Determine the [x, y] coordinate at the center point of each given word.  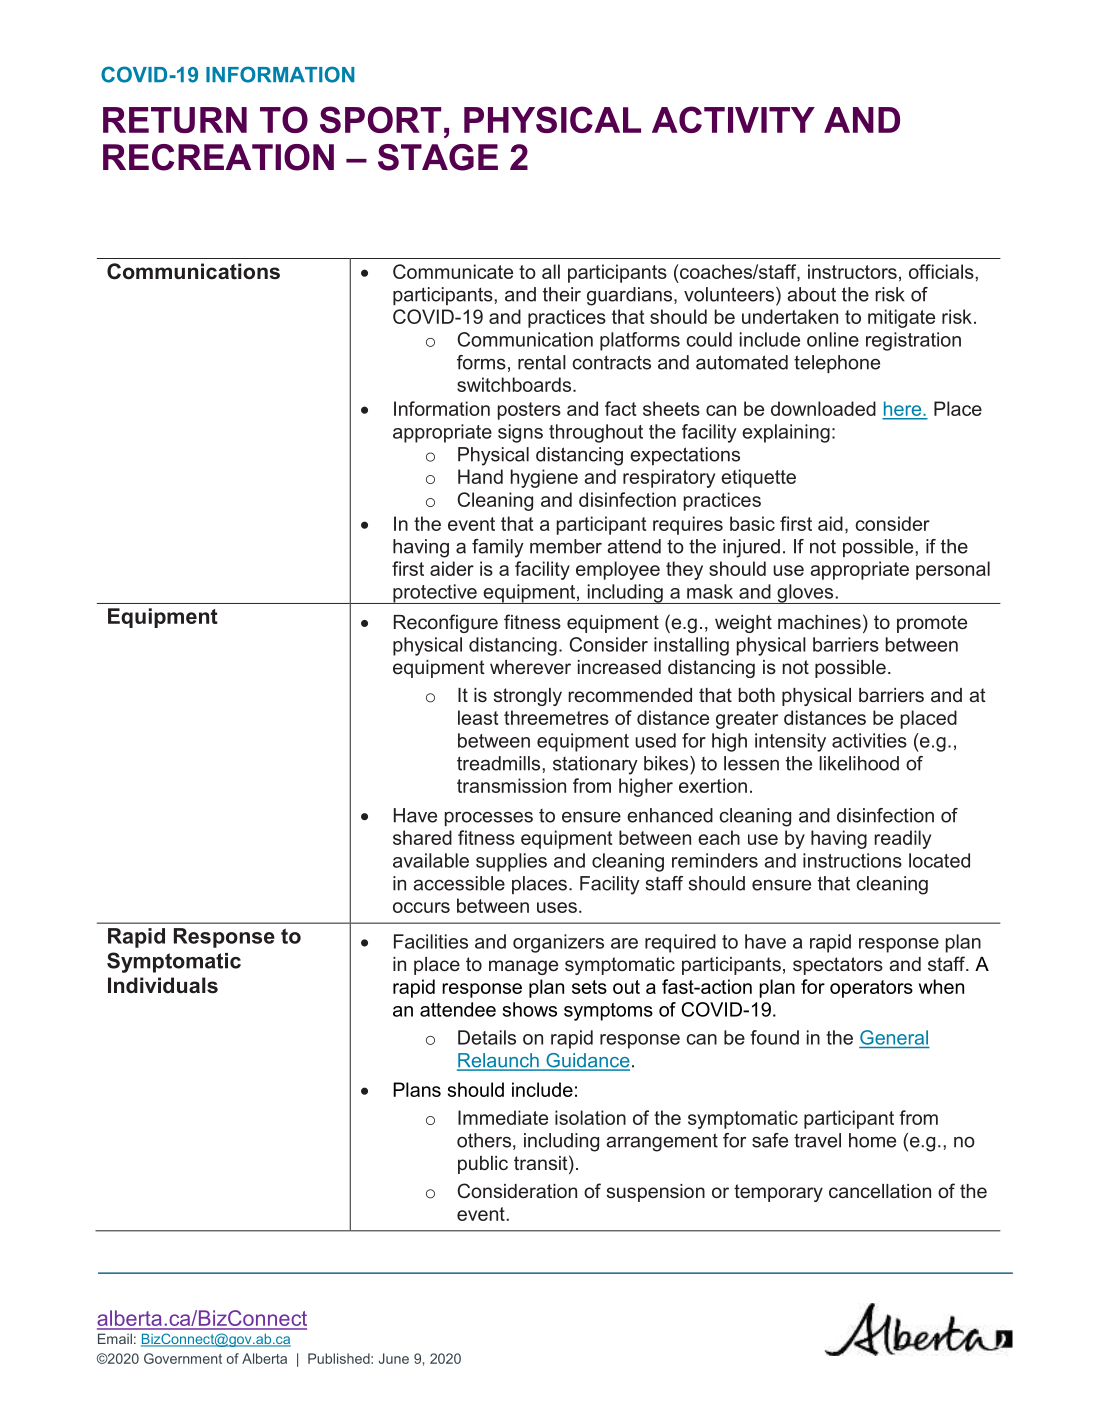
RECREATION [218, 157]
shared [422, 837]
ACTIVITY [733, 119]
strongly [528, 697]
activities [869, 740]
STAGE [438, 157]
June [394, 1358]
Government [183, 1358]
